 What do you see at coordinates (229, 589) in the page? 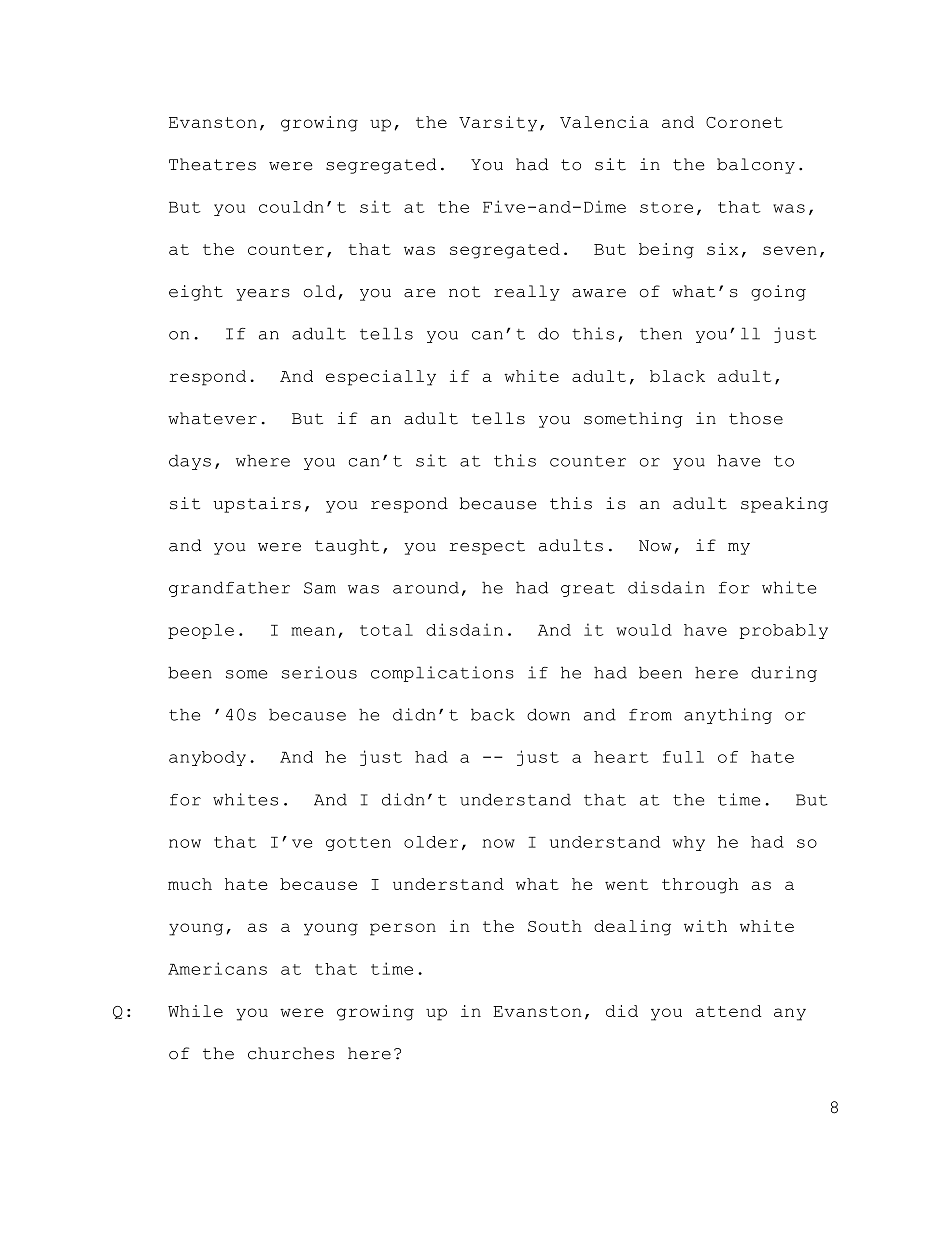
I see `grandfather` at bounding box center [229, 589].
